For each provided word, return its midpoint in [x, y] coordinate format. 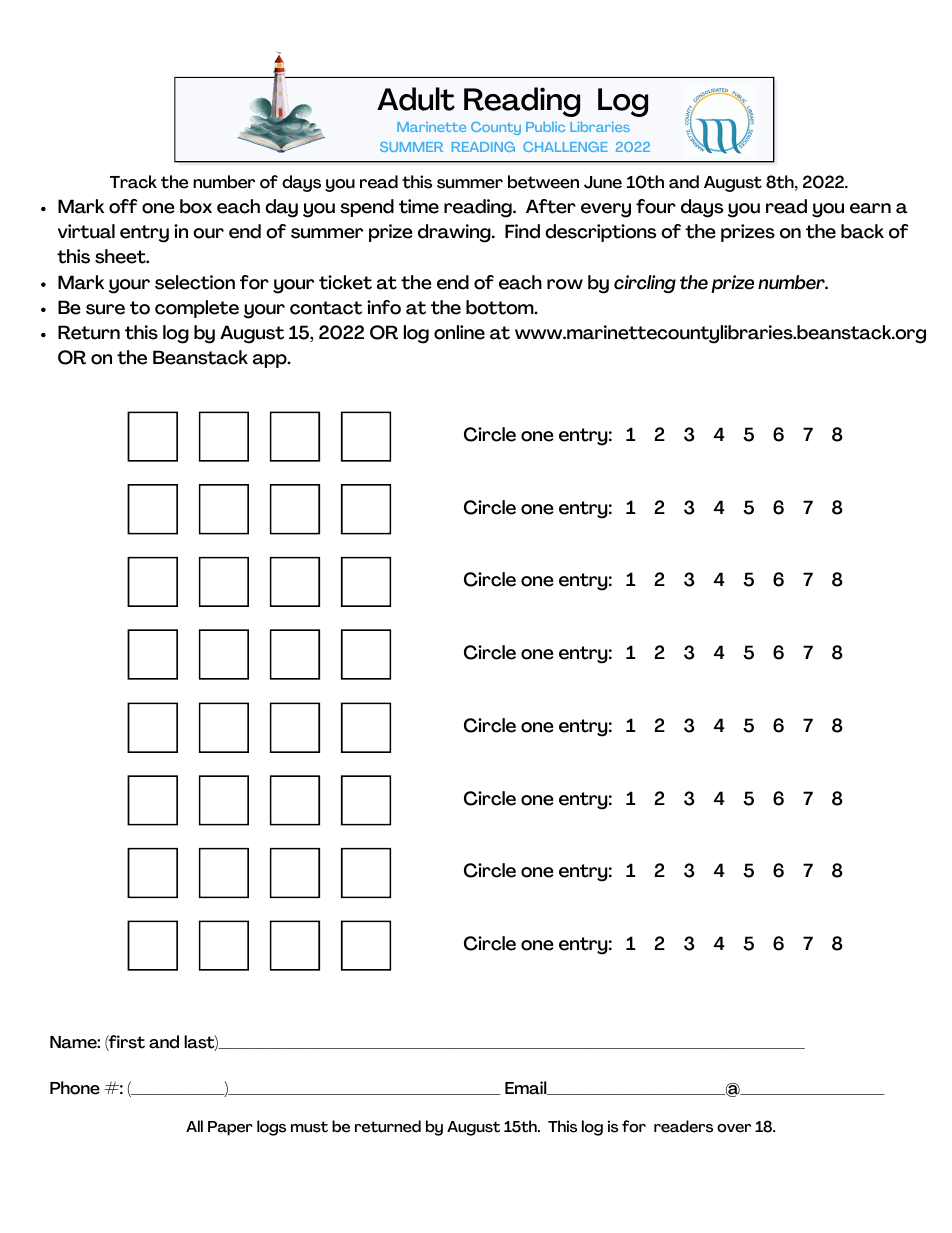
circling [645, 284]
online [459, 332]
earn [870, 208]
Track [133, 182]
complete [197, 309]
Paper [230, 1128]
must [309, 1127]
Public [545, 126]
